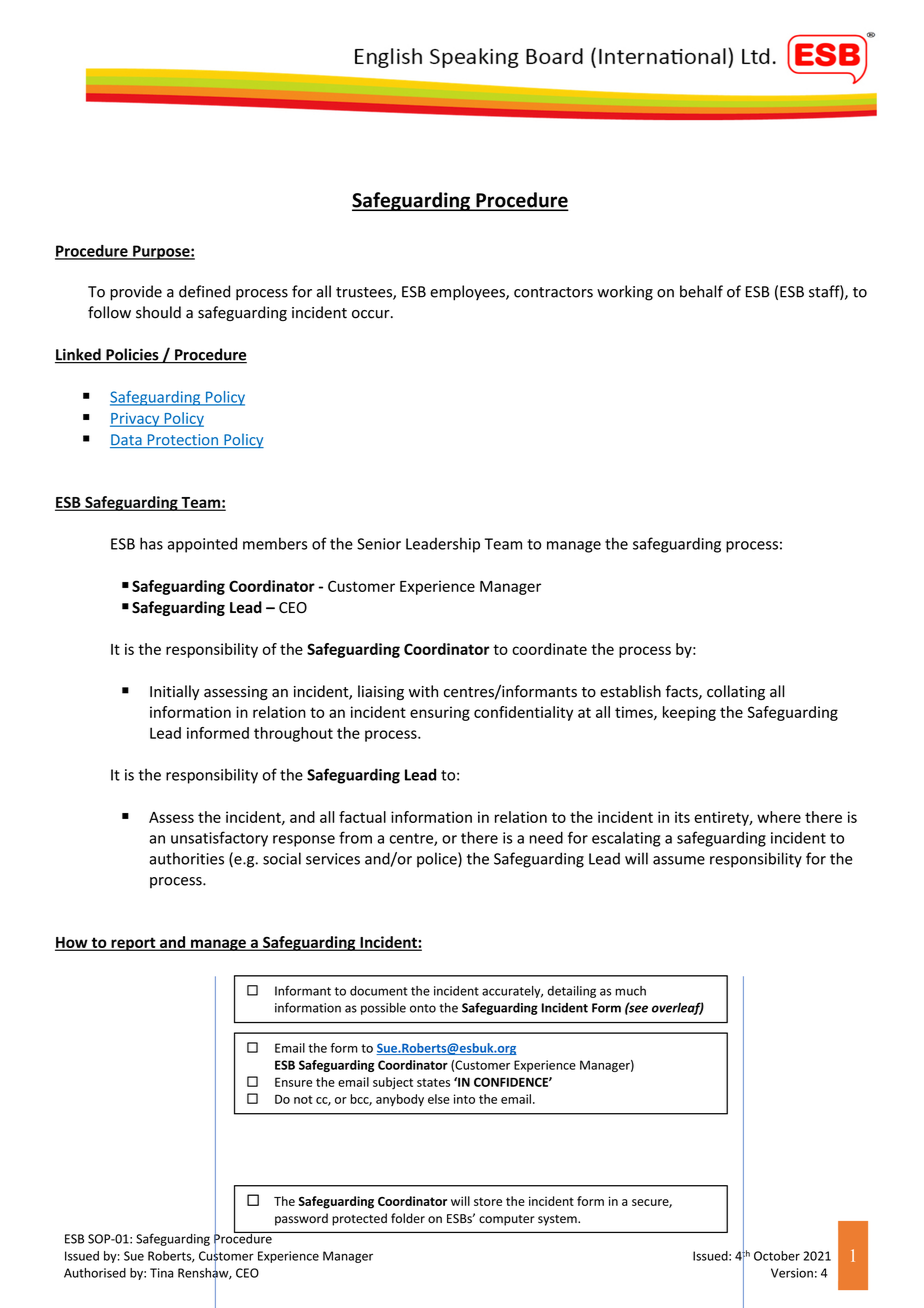  I want to click on collating, so click(736, 692).
